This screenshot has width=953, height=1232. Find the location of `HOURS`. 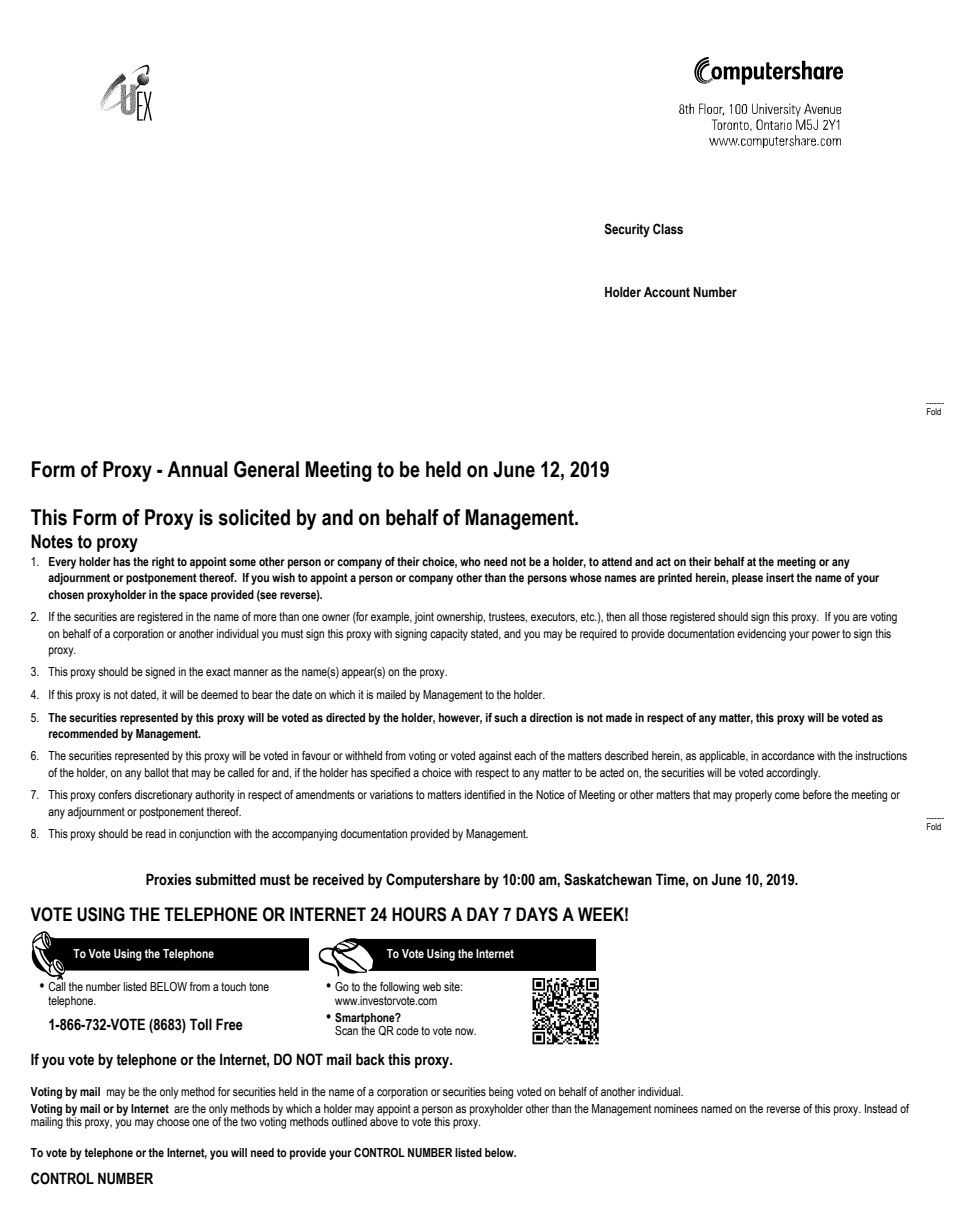

HOURS is located at coordinates (419, 914).
